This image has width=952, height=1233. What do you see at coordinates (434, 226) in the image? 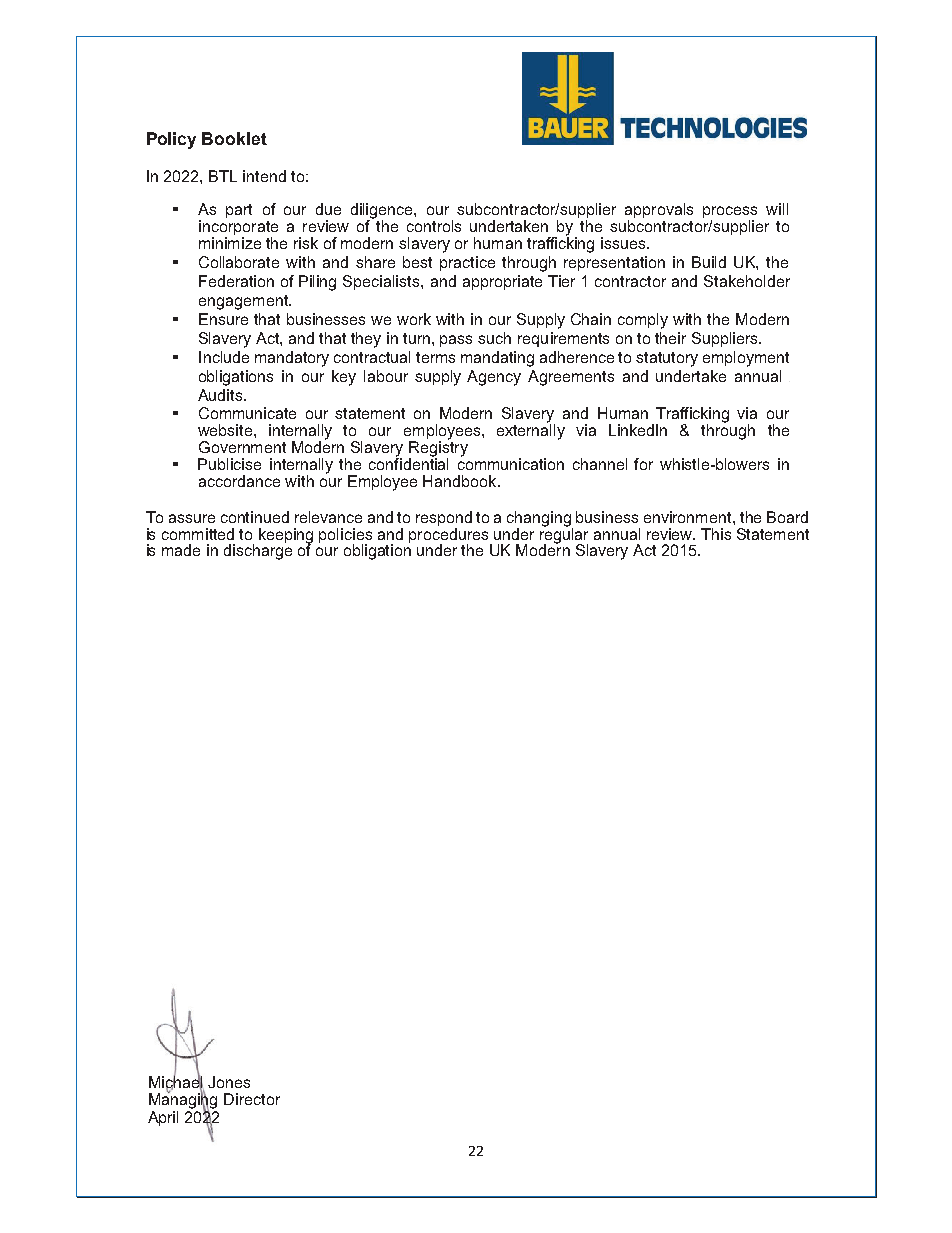
I see `controls` at bounding box center [434, 226].
